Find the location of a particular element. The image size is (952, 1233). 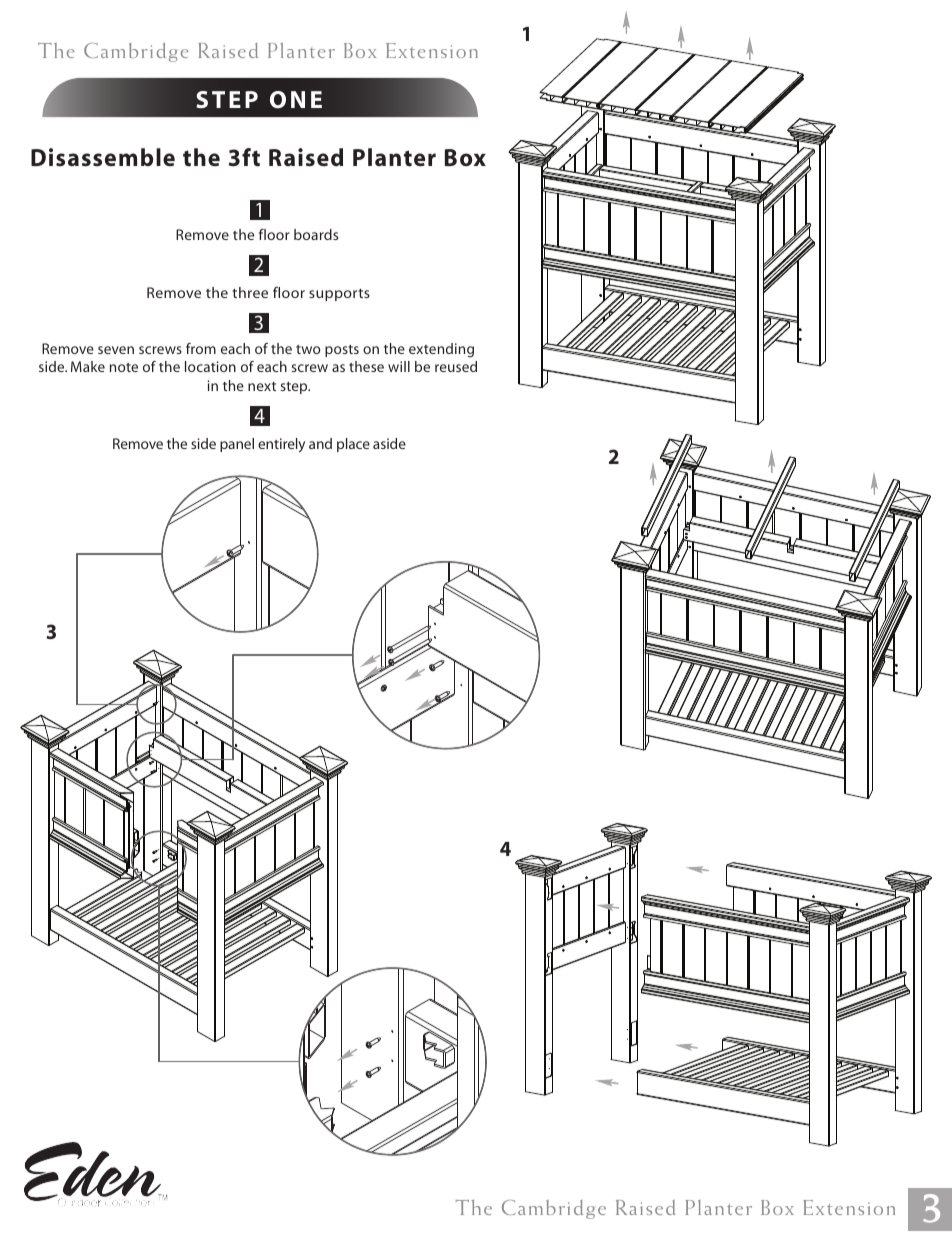

panel is located at coordinates (237, 445).
